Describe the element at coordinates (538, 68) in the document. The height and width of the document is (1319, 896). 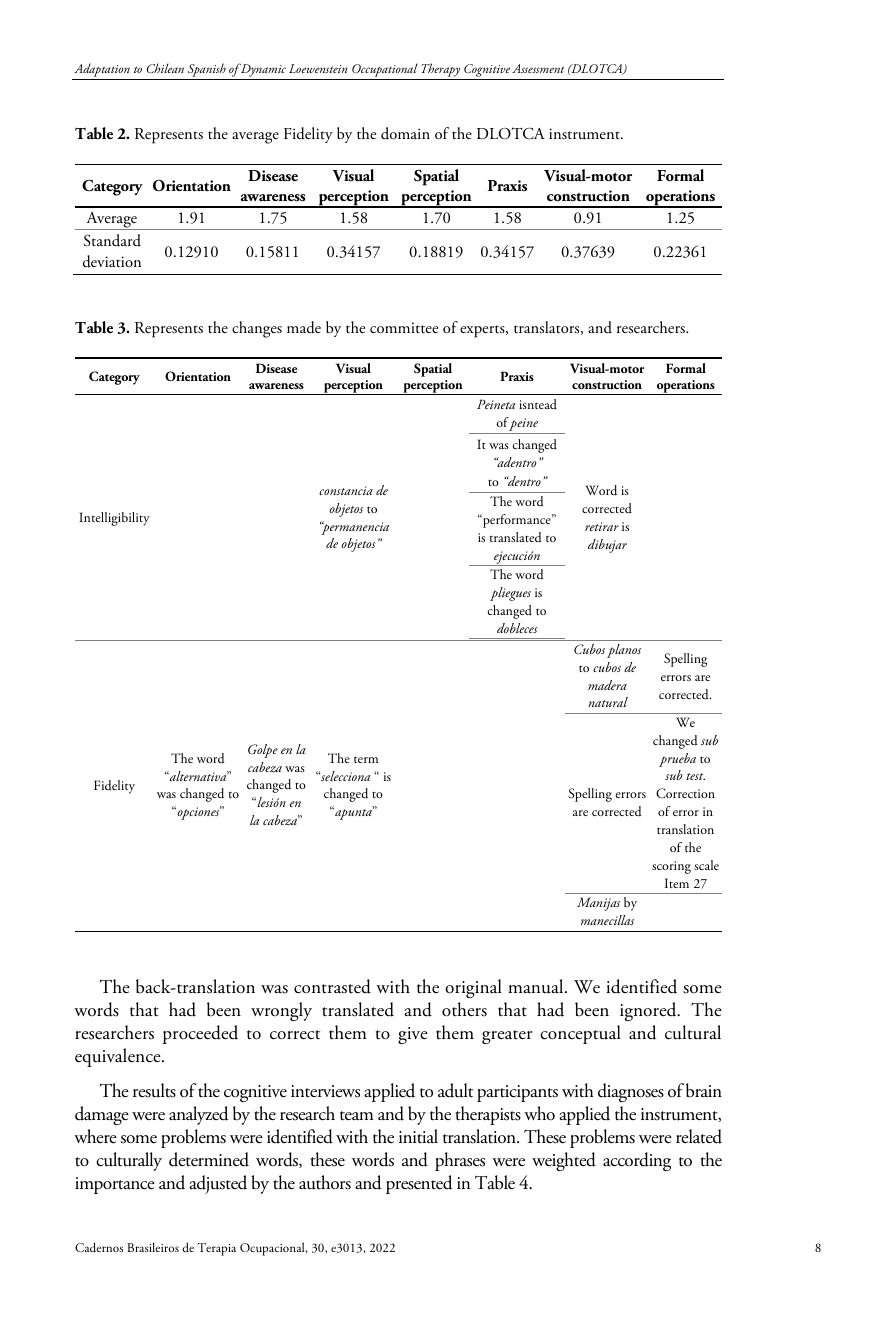
I see `Assessment` at that location.
